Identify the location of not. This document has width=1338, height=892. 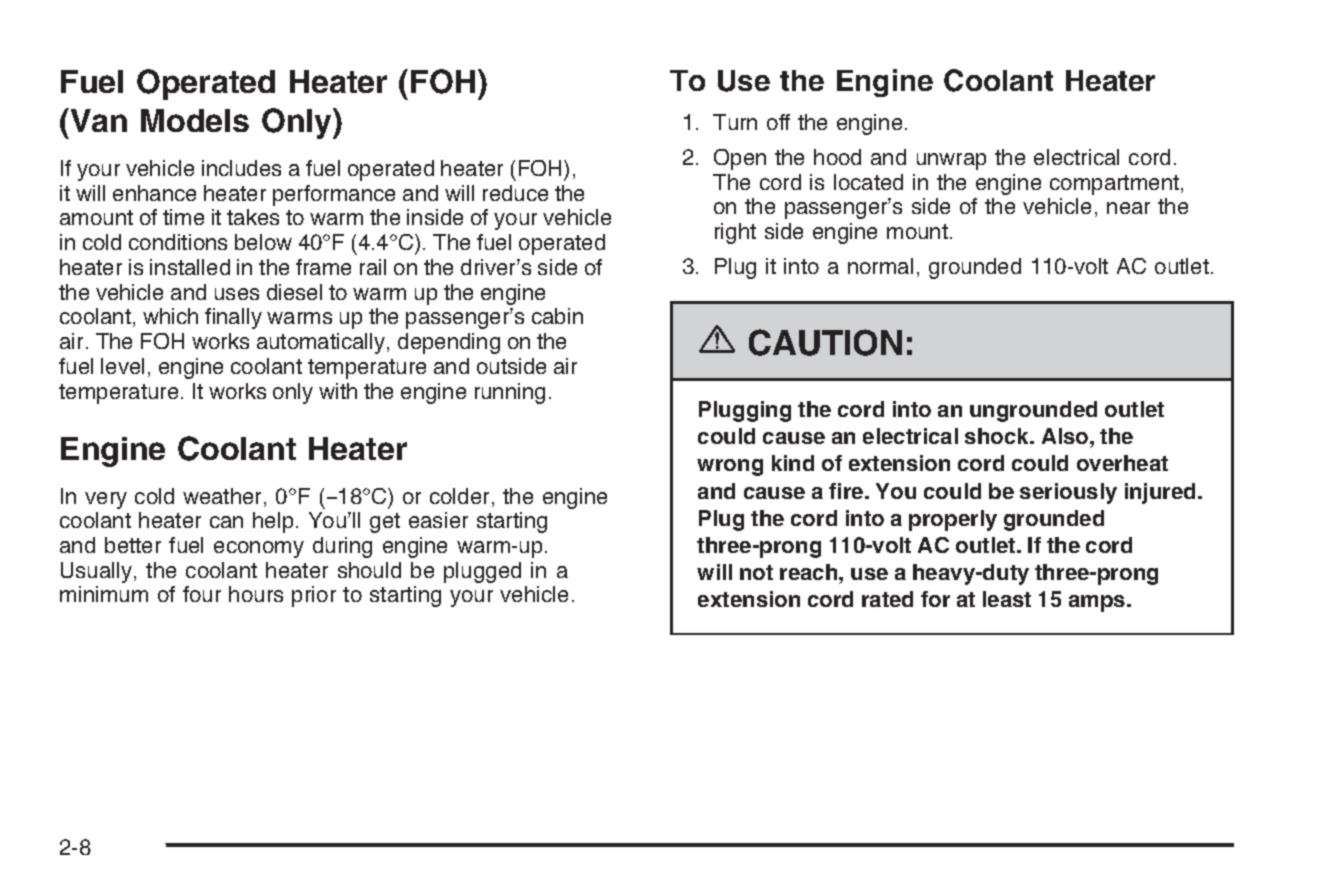
(756, 572).
